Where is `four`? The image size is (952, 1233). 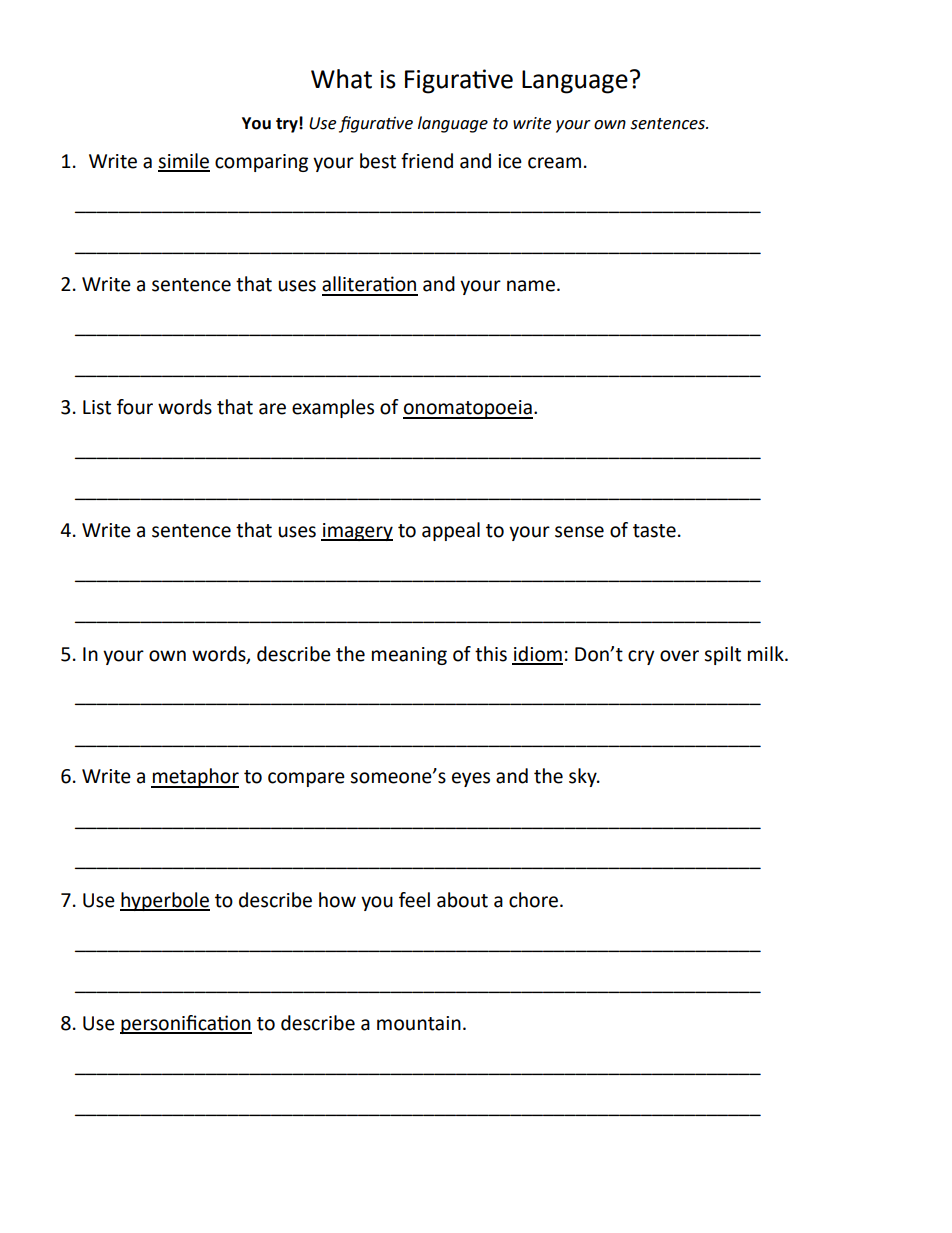
four is located at coordinates (135, 407).
